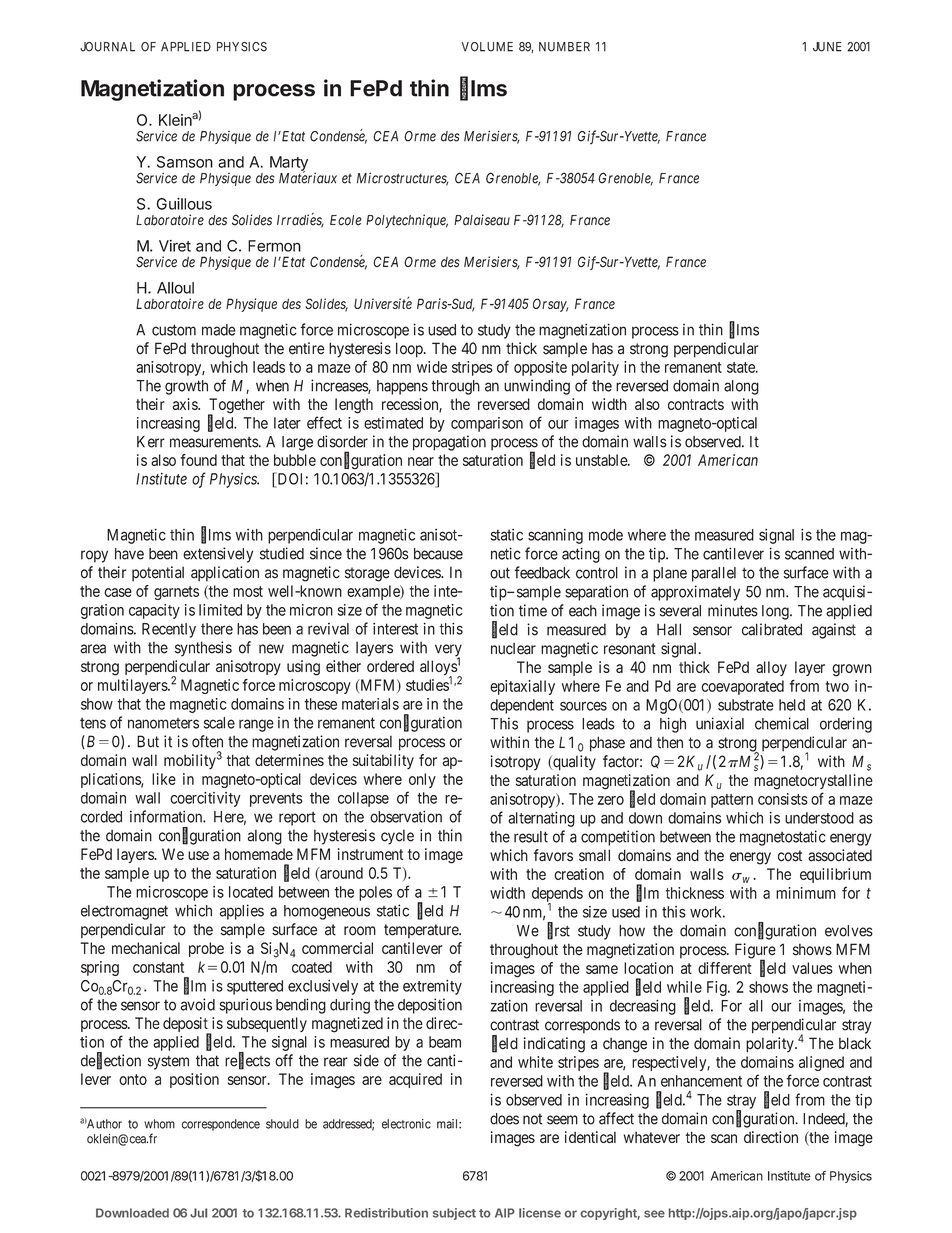  Describe the element at coordinates (242, 912) in the page. I see `applies` at that location.
